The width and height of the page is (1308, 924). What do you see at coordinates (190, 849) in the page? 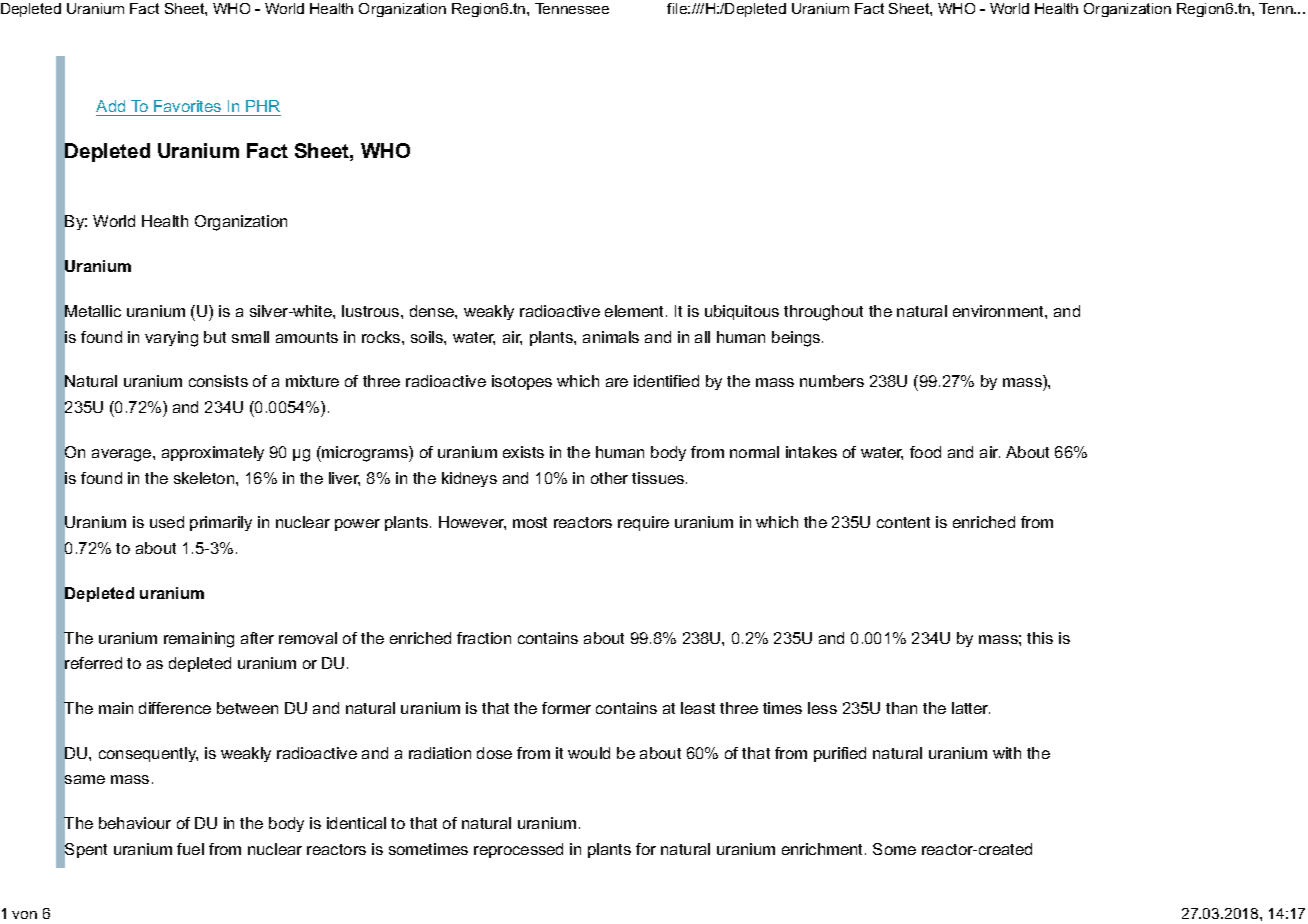
I see `fuel` at bounding box center [190, 849].
